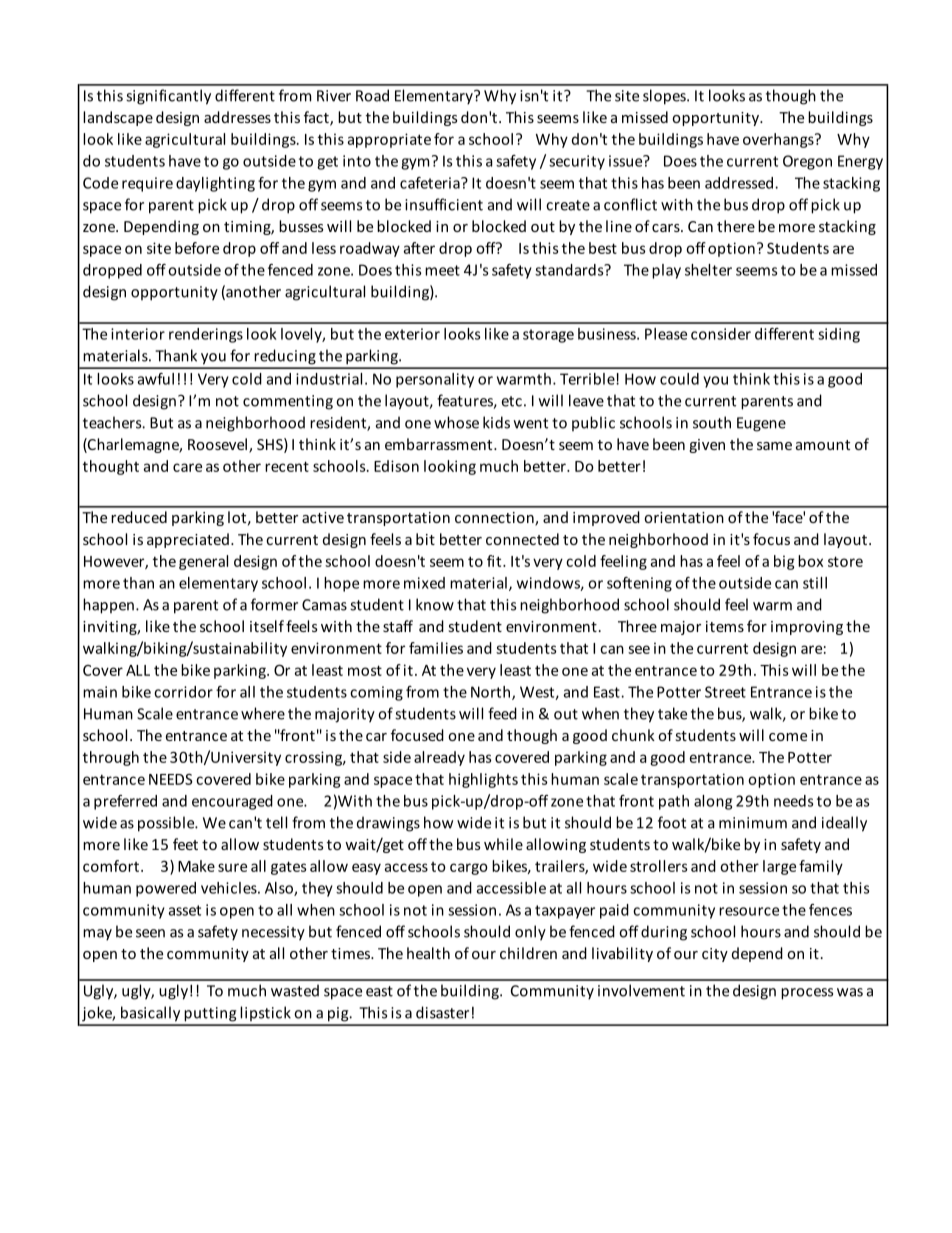  What do you see at coordinates (206, 335) in the document?
I see `renderings` at bounding box center [206, 335].
